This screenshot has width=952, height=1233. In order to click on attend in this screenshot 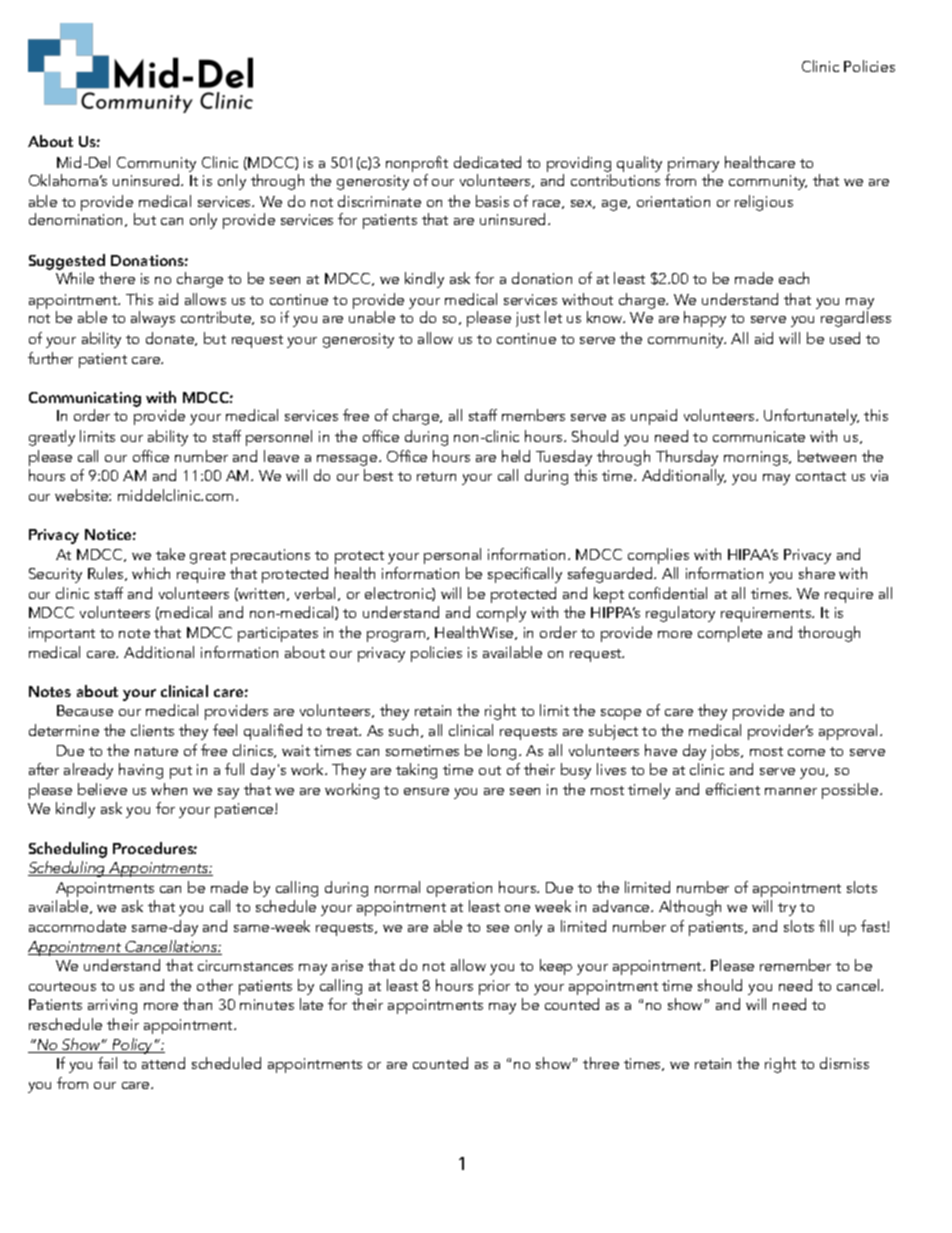, I will do `click(163, 1063)`.
